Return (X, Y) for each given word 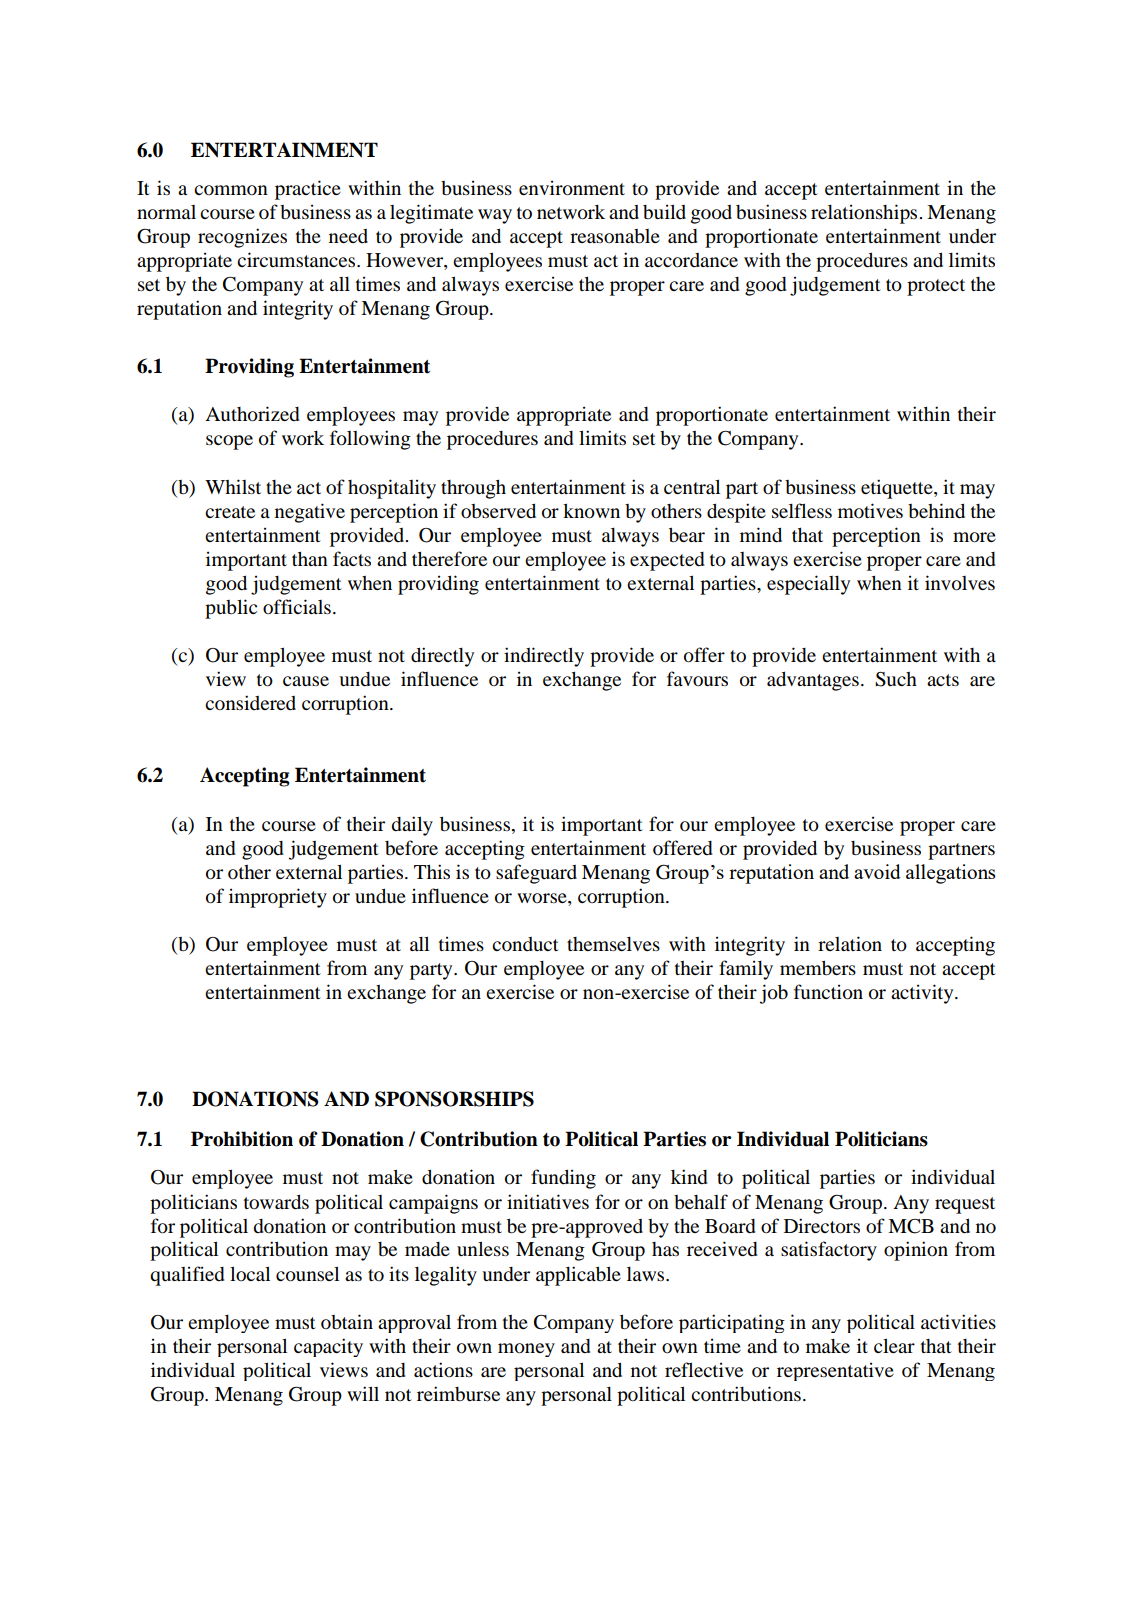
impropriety (278, 898)
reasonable (615, 236)
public (231, 609)
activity (923, 994)
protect (936, 287)
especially (808, 585)
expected (667, 561)
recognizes (242, 238)
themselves (613, 944)
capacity (328, 1347)
